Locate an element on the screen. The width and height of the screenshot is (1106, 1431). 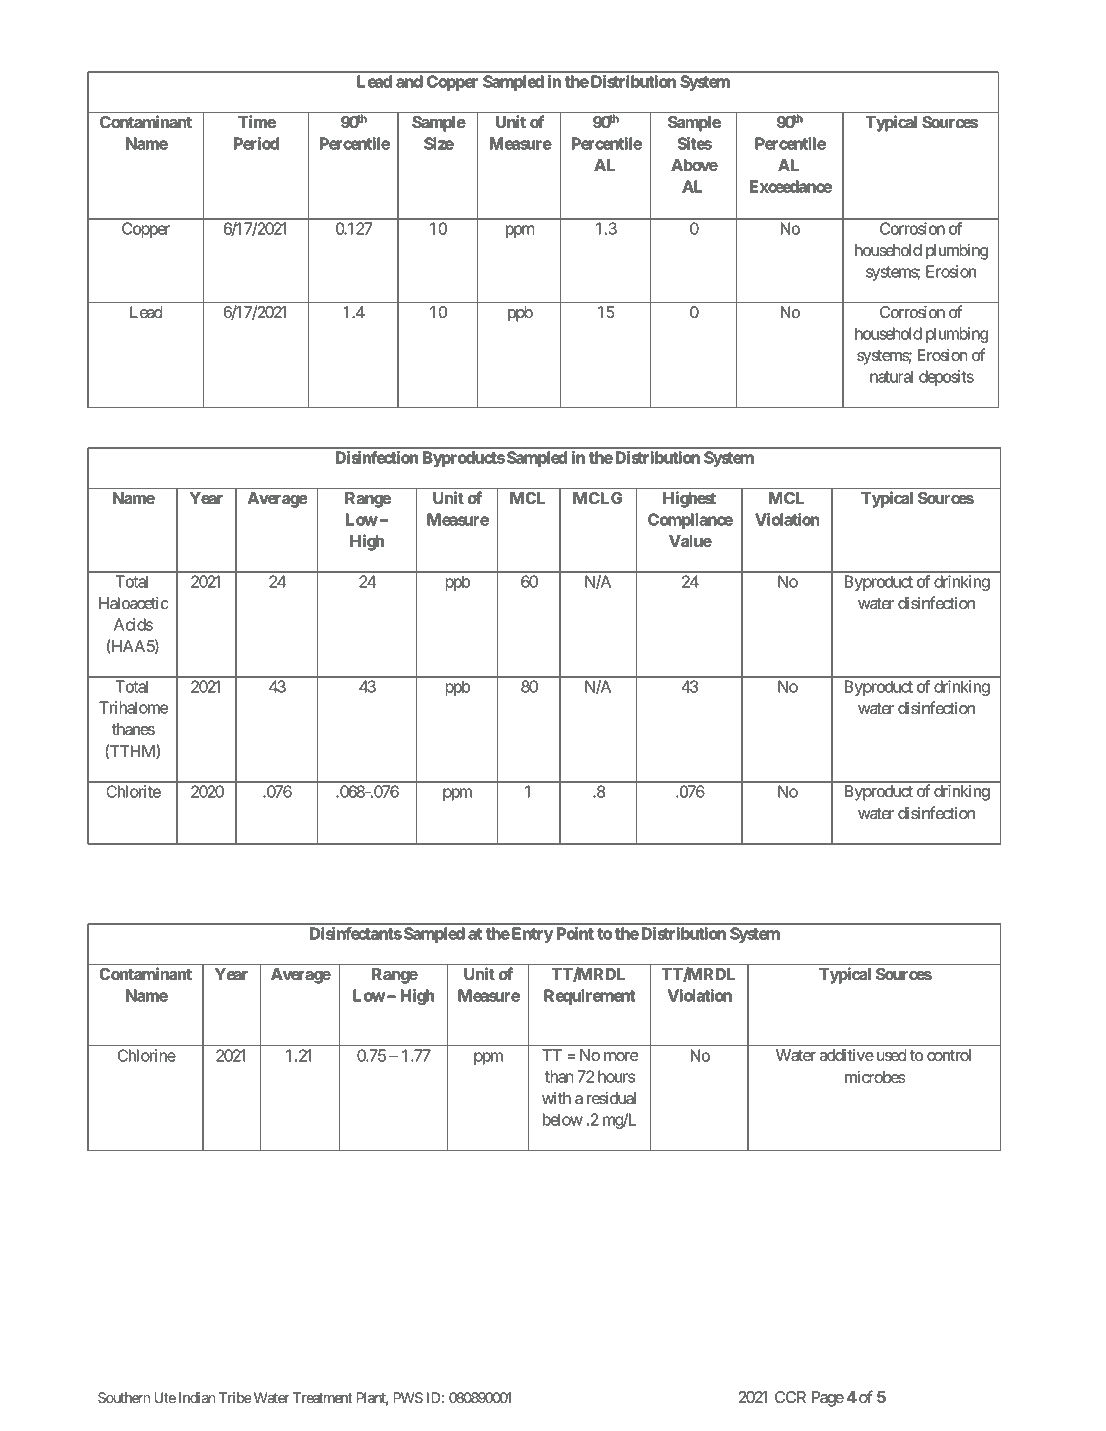
Entry is located at coordinates (531, 935).
